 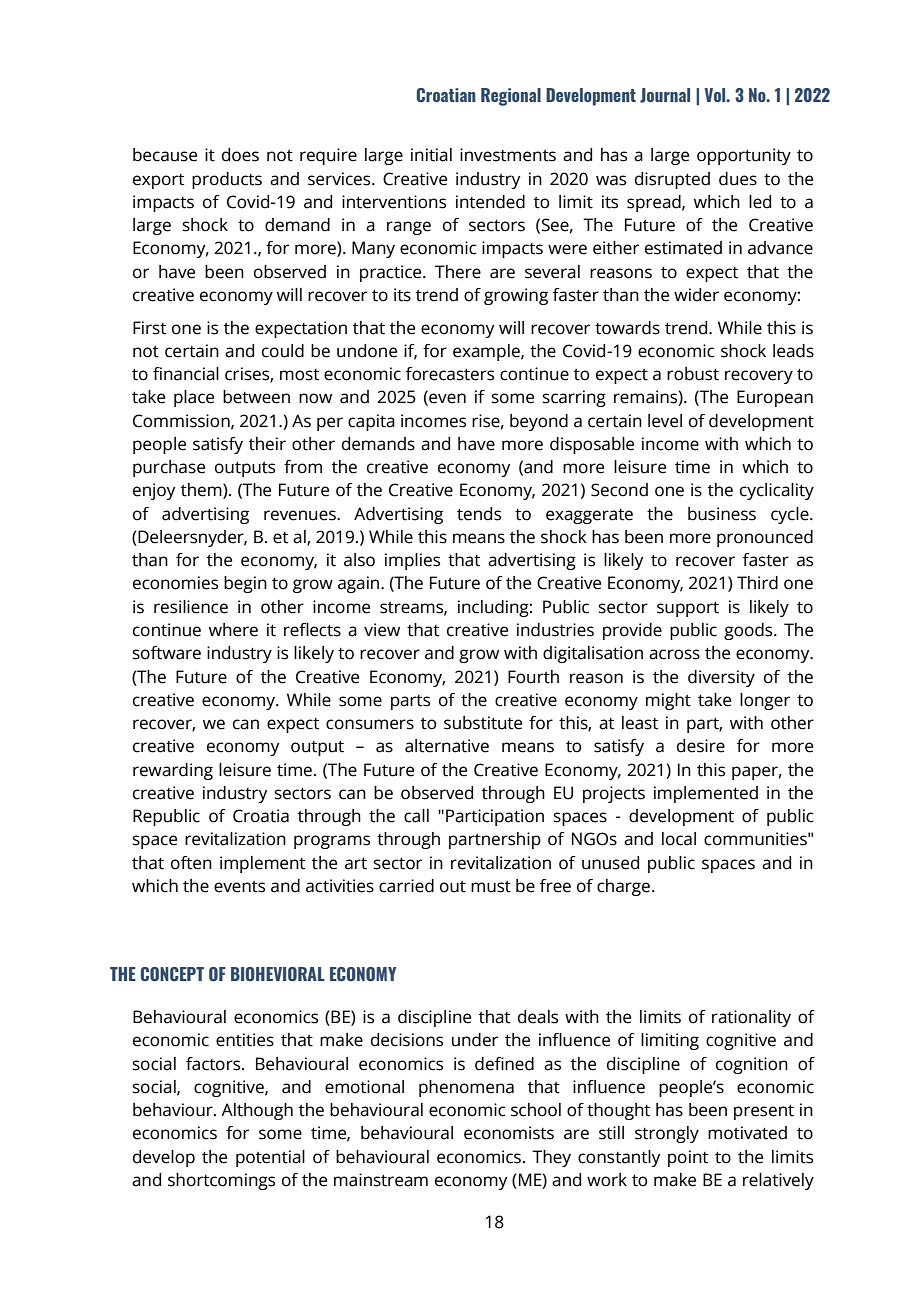 I want to click on goods, so click(x=749, y=631).
